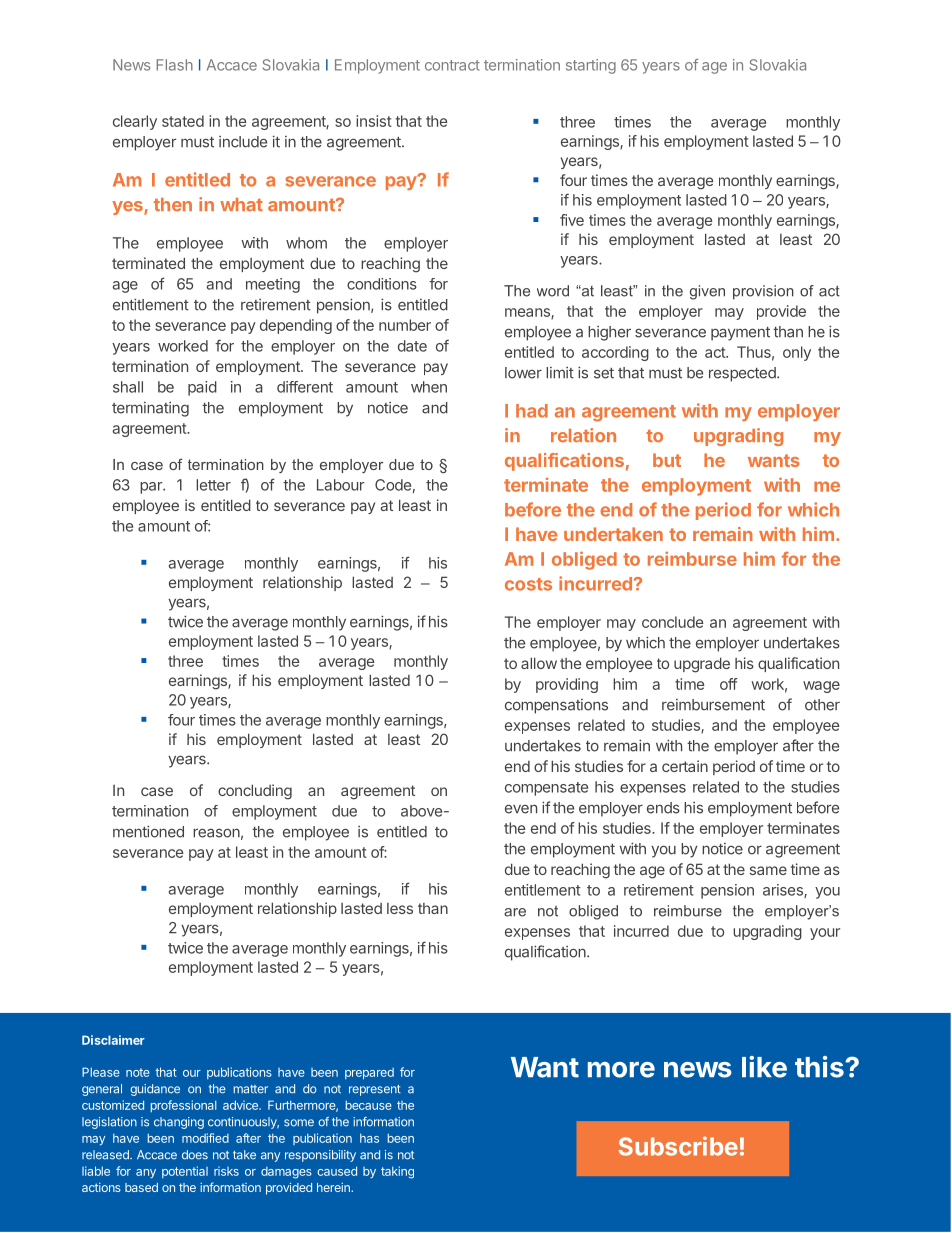  What do you see at coordinates (213, 485) in the screenshot?
I see `letter` at bounding box center [213, 485].
